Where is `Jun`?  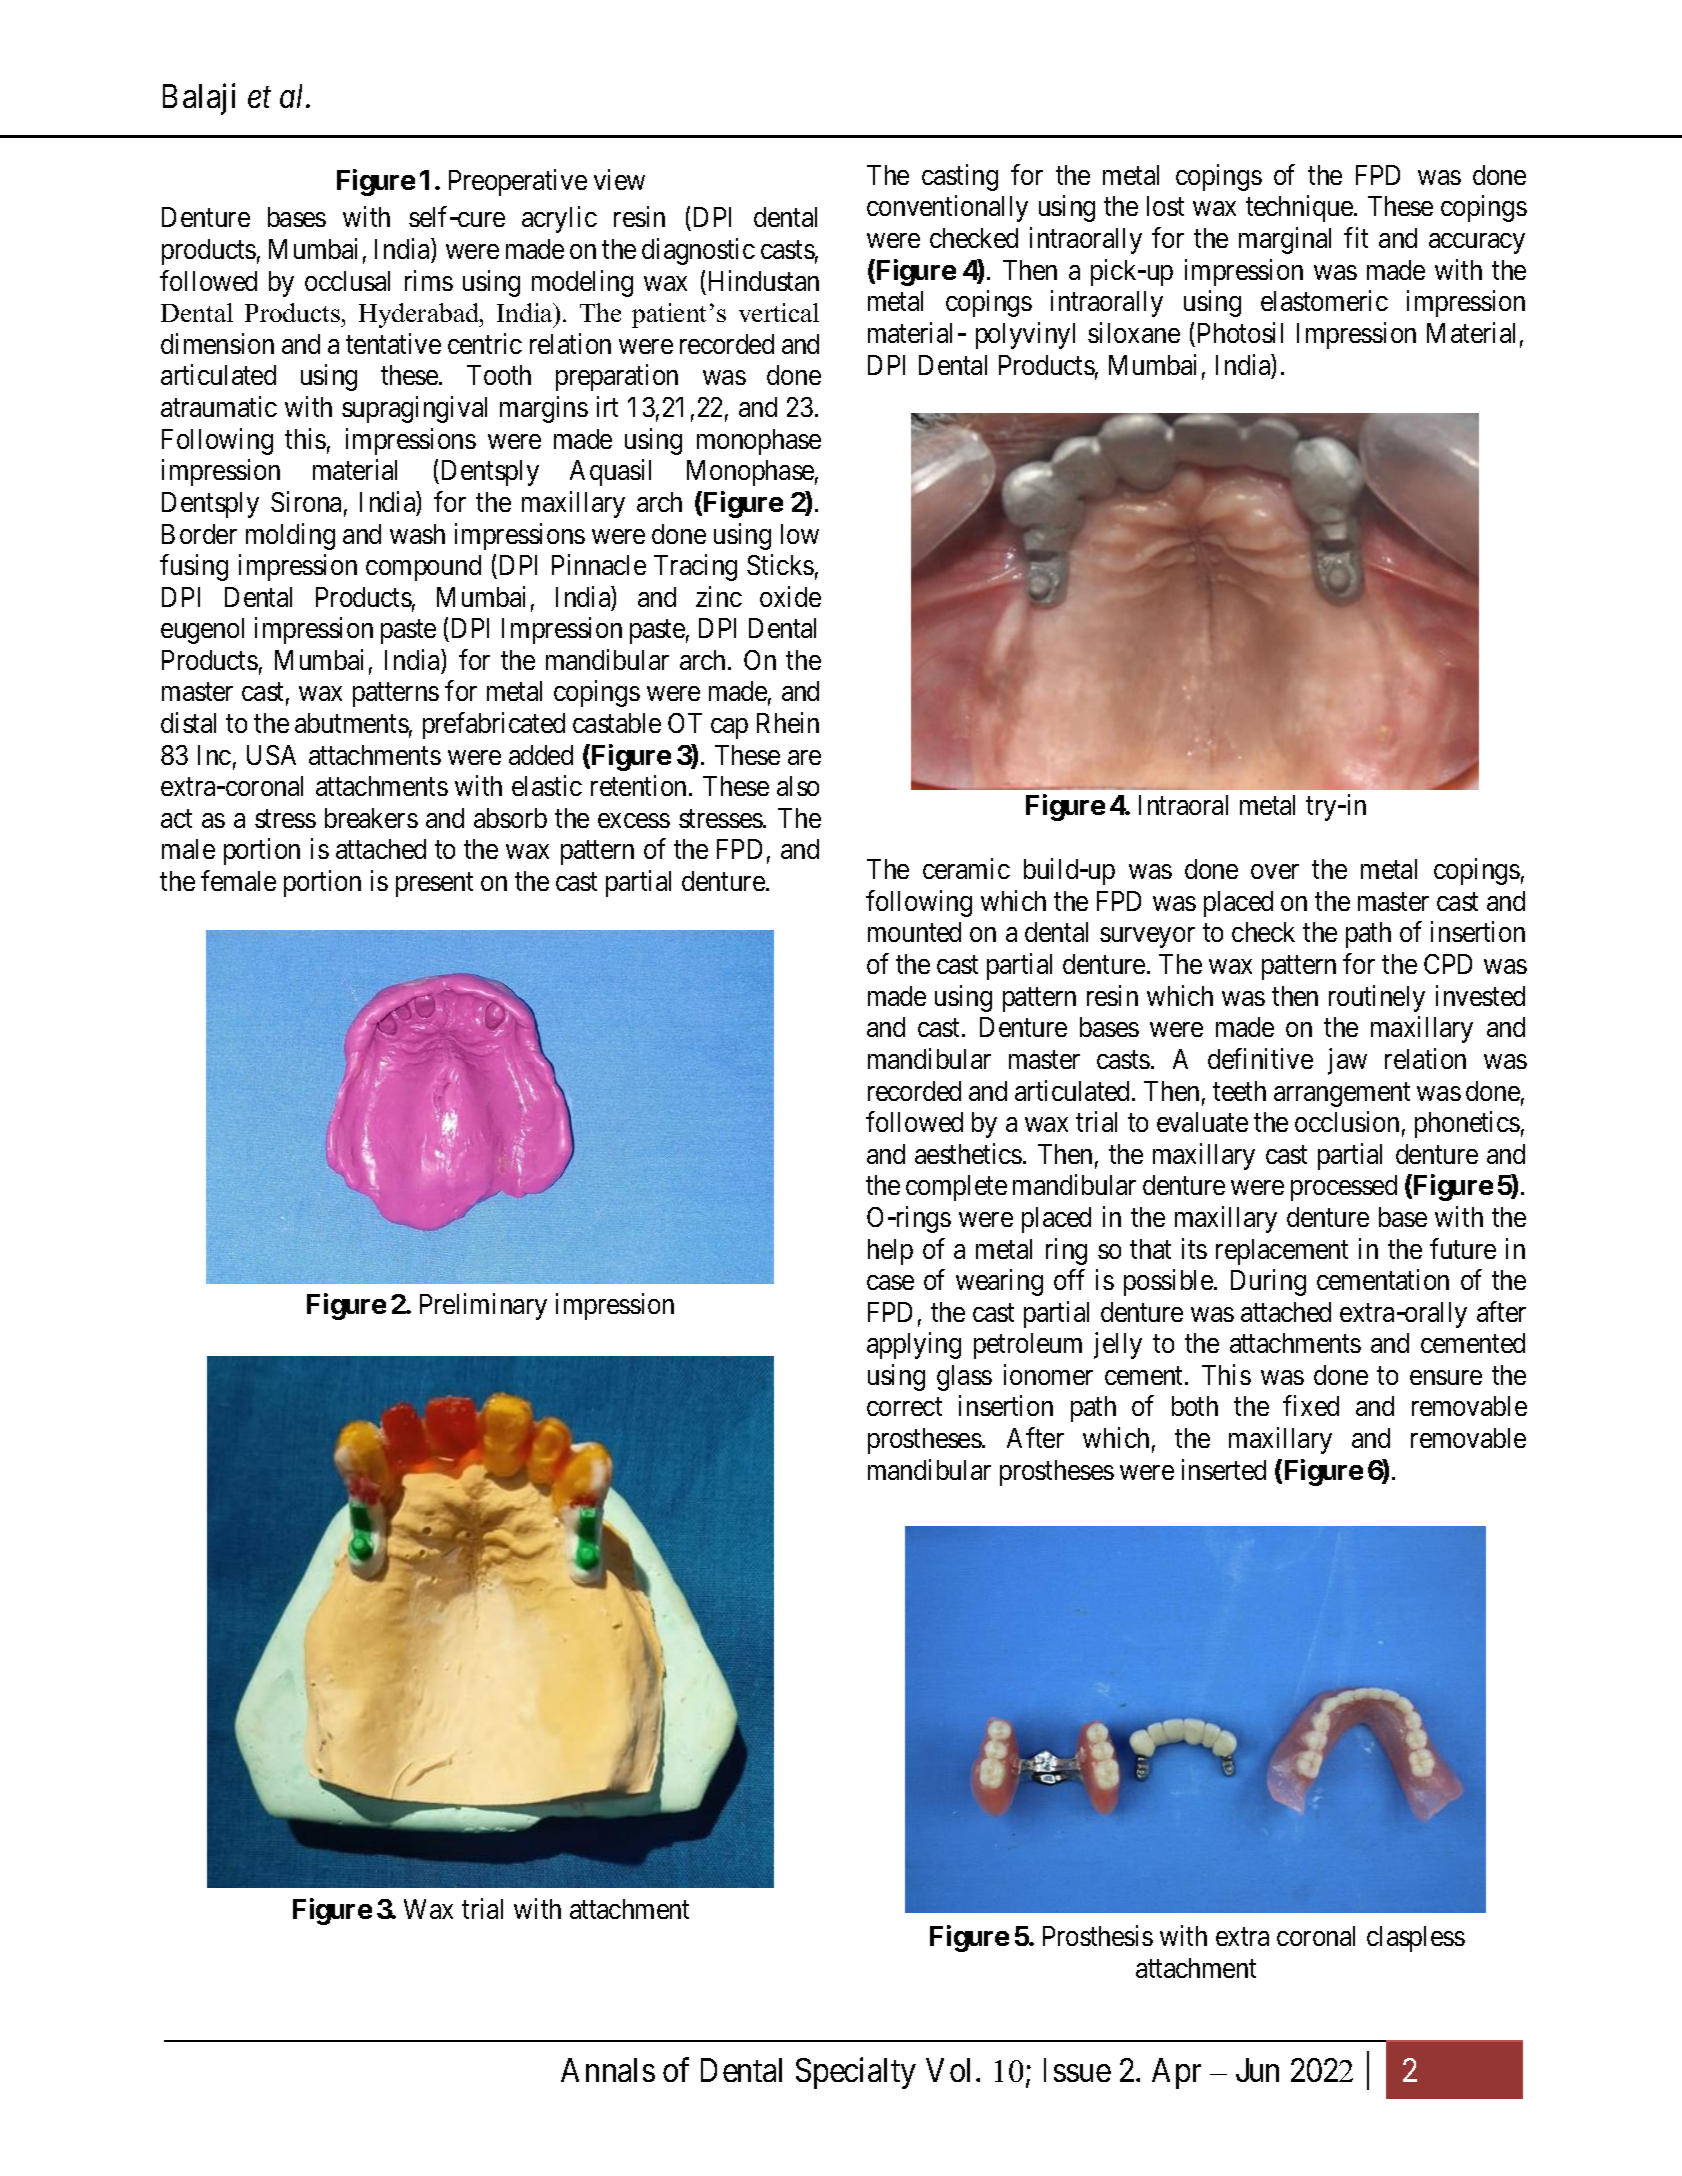 Jun is located at coordinates (1257, 2070).
